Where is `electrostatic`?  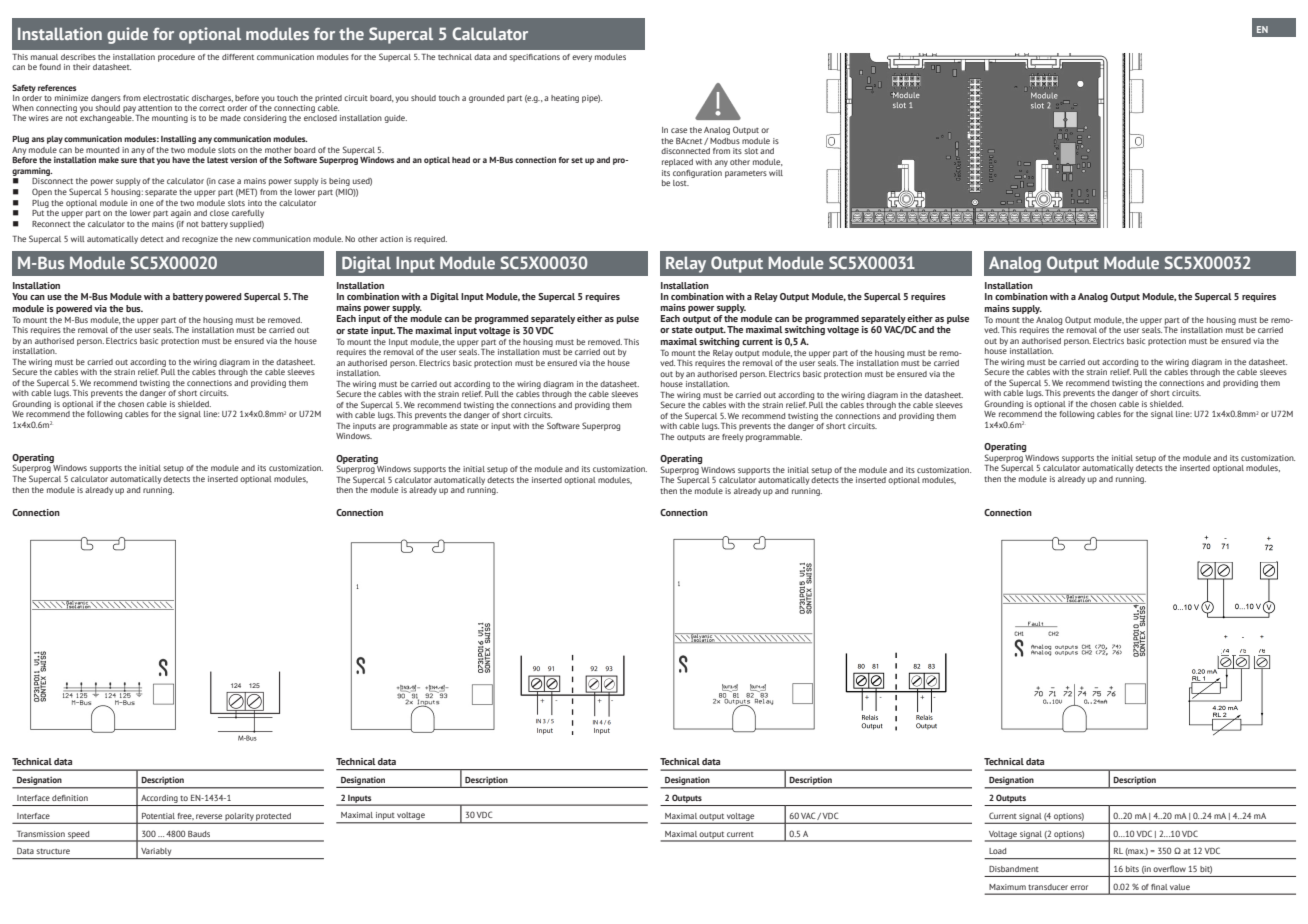 electrostatic is located at coordinates (166, 98).
